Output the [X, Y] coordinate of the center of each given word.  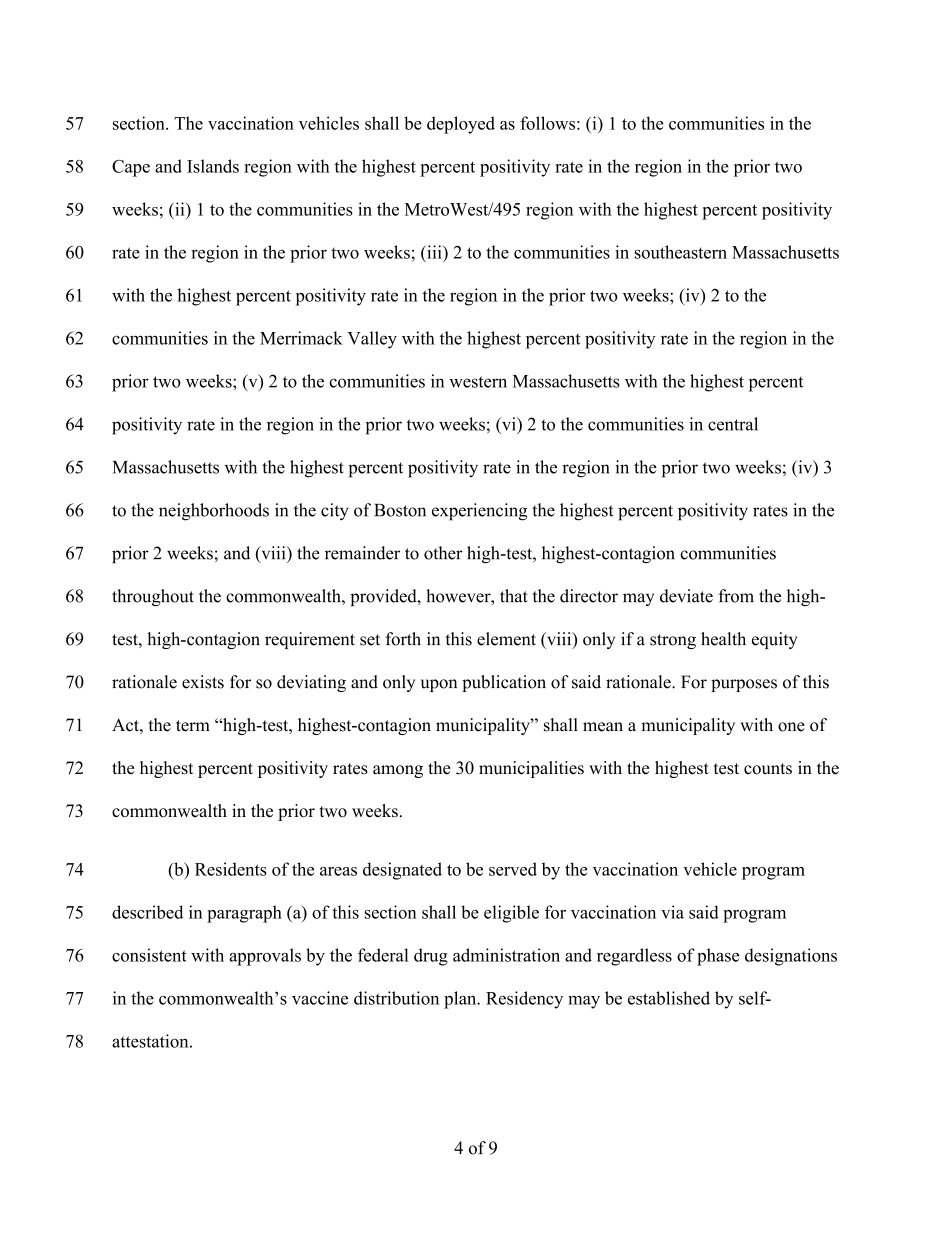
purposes [744, 685]
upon [439, 685]
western [478, 382]
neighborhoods [214, 512]
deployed [461, 125]
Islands [213, 166]
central [733, 424]
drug [431, 957]
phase [718, 957]
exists [203, 682]
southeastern [681, 252]
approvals [265, 957]
